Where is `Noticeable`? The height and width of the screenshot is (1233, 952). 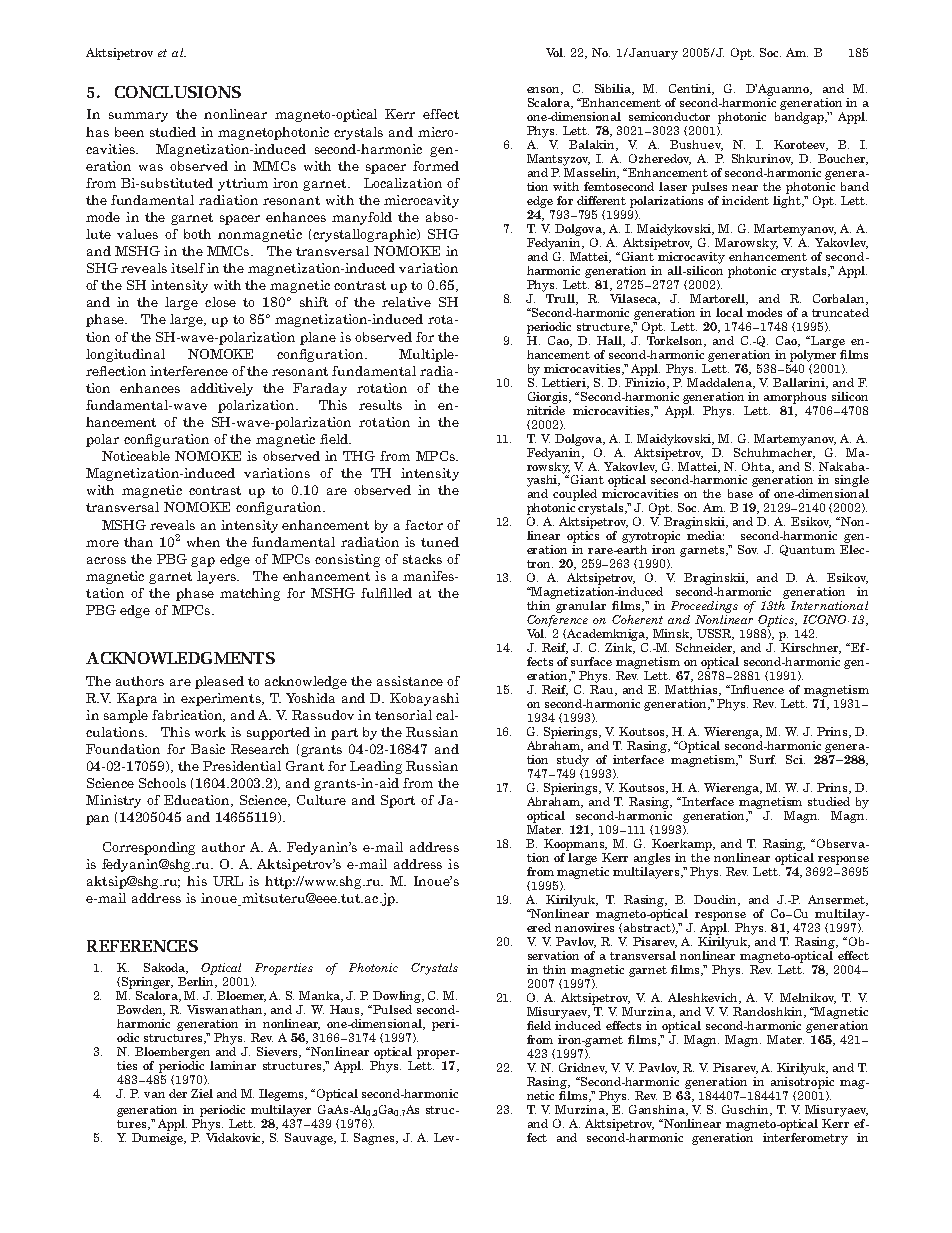 Noticeable is located at coordinates (136, 456).
